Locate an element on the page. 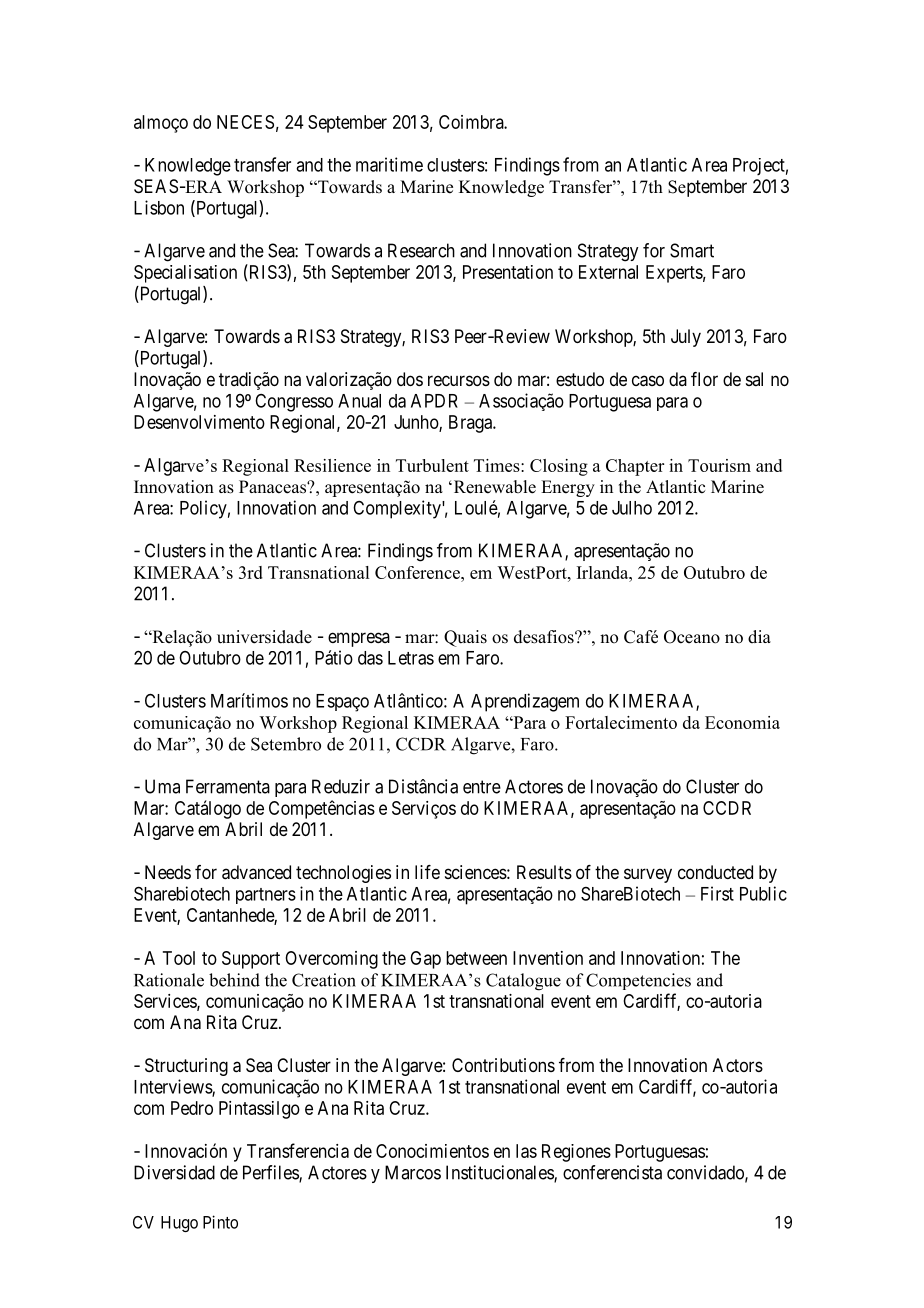 This page has height=1308, width=924. conducted is located at coordinates (715, 872).
